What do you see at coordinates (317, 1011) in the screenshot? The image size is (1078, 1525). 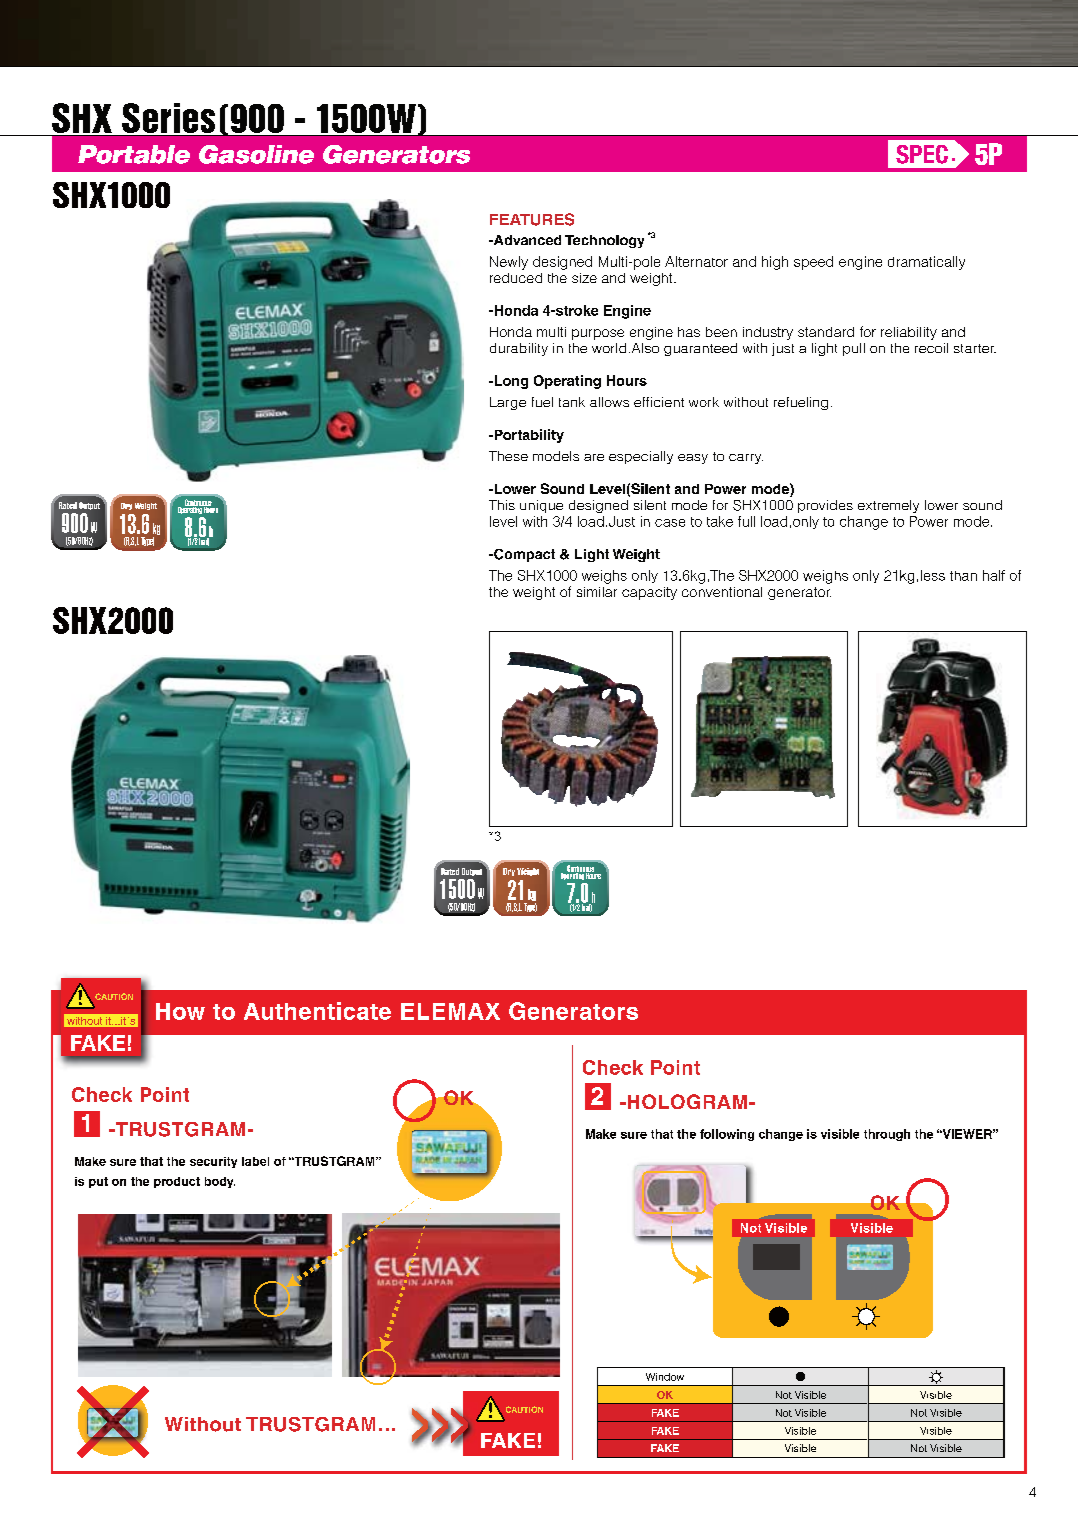 I see `Authenticate` at bounding box center [317, 1011].
